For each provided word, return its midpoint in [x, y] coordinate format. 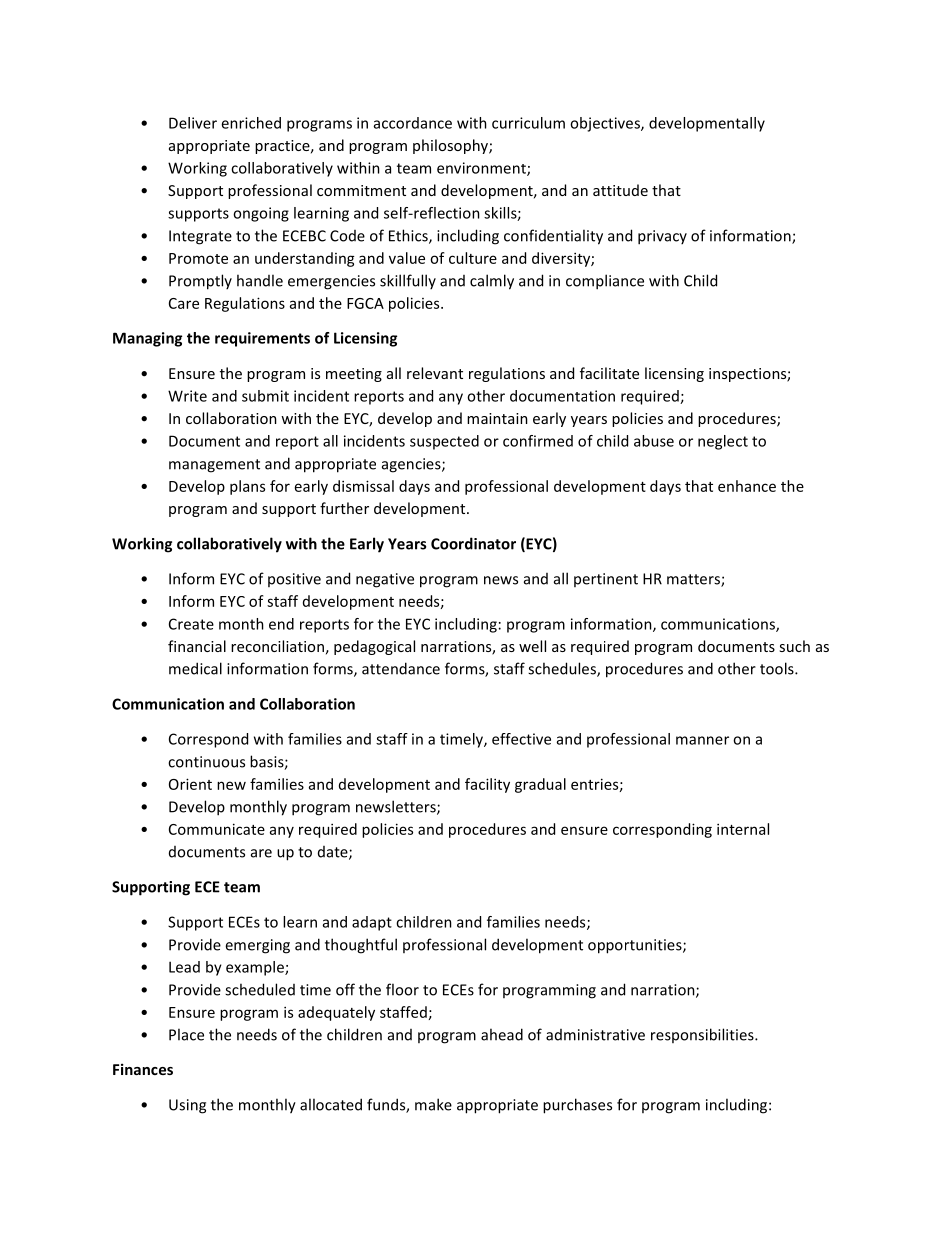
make [433, 1104]
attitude [620, 190]
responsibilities [703, 1035]
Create [191, 624]
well [532, 646]
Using [187, 1106]
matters [694, 580]
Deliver [193, 123]
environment [482, 169]
